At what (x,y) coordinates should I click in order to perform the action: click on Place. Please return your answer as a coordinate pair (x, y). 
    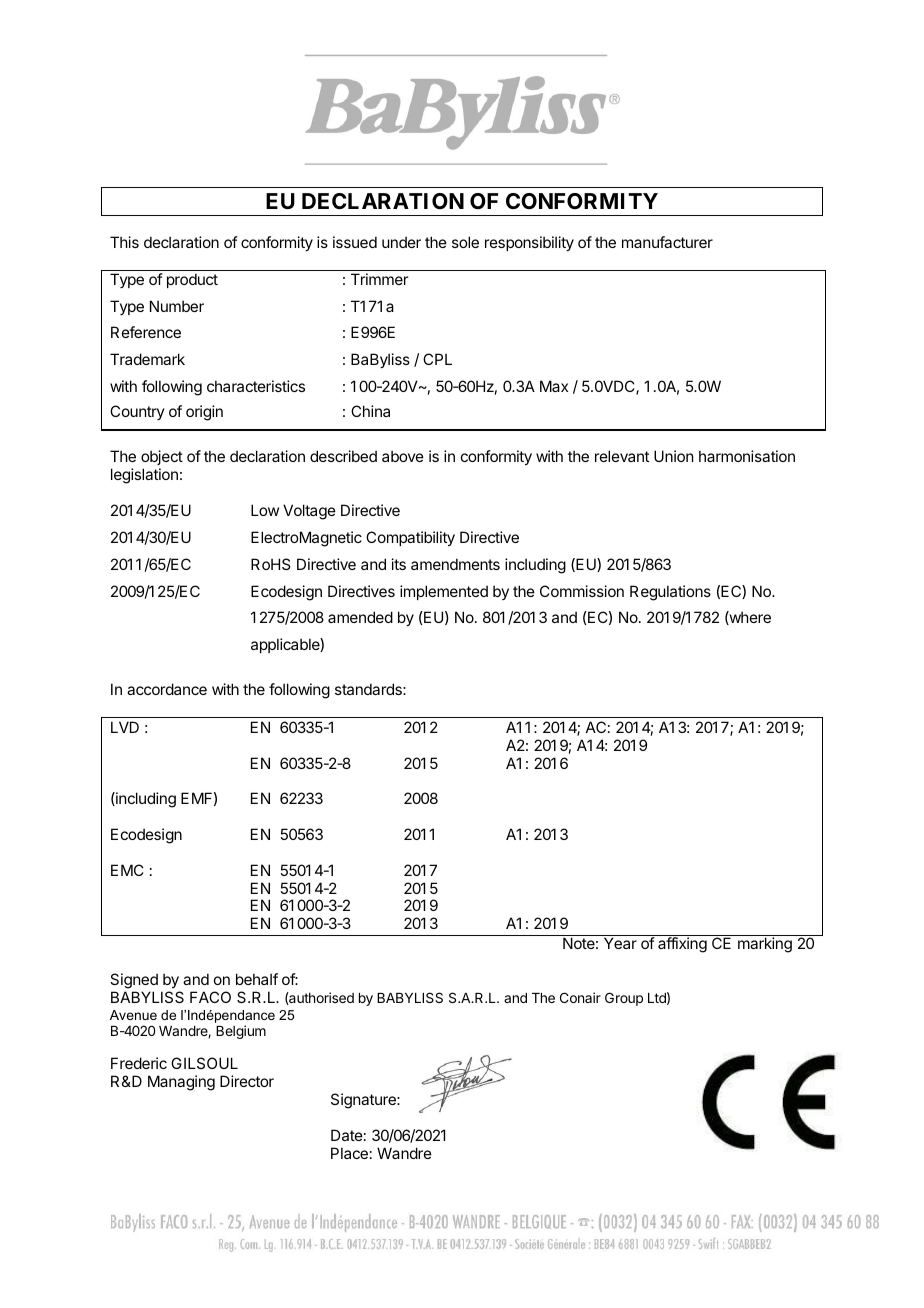
    Looking at the image, I should click on (349, 1153).
